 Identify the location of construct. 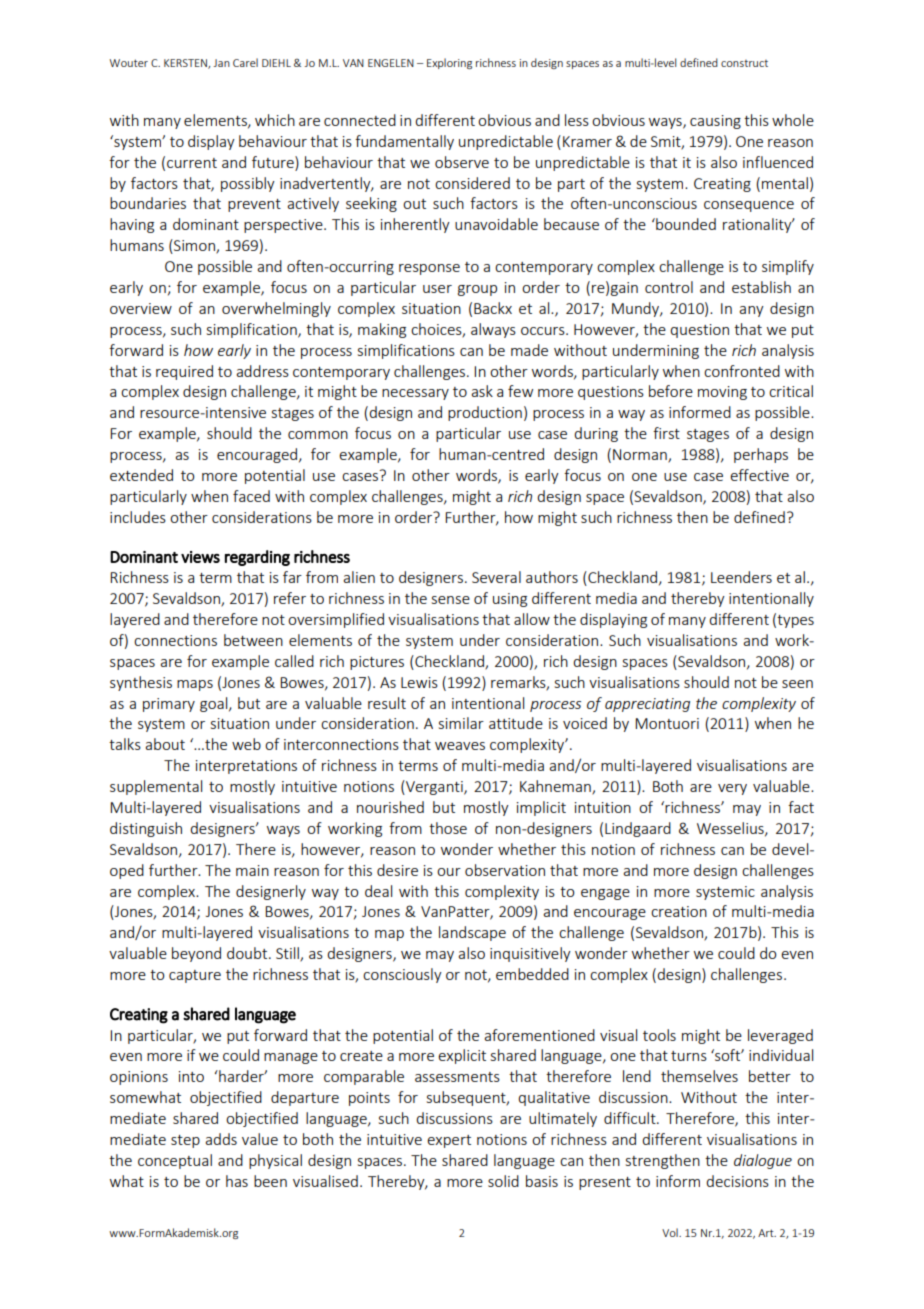
(744, 63).
